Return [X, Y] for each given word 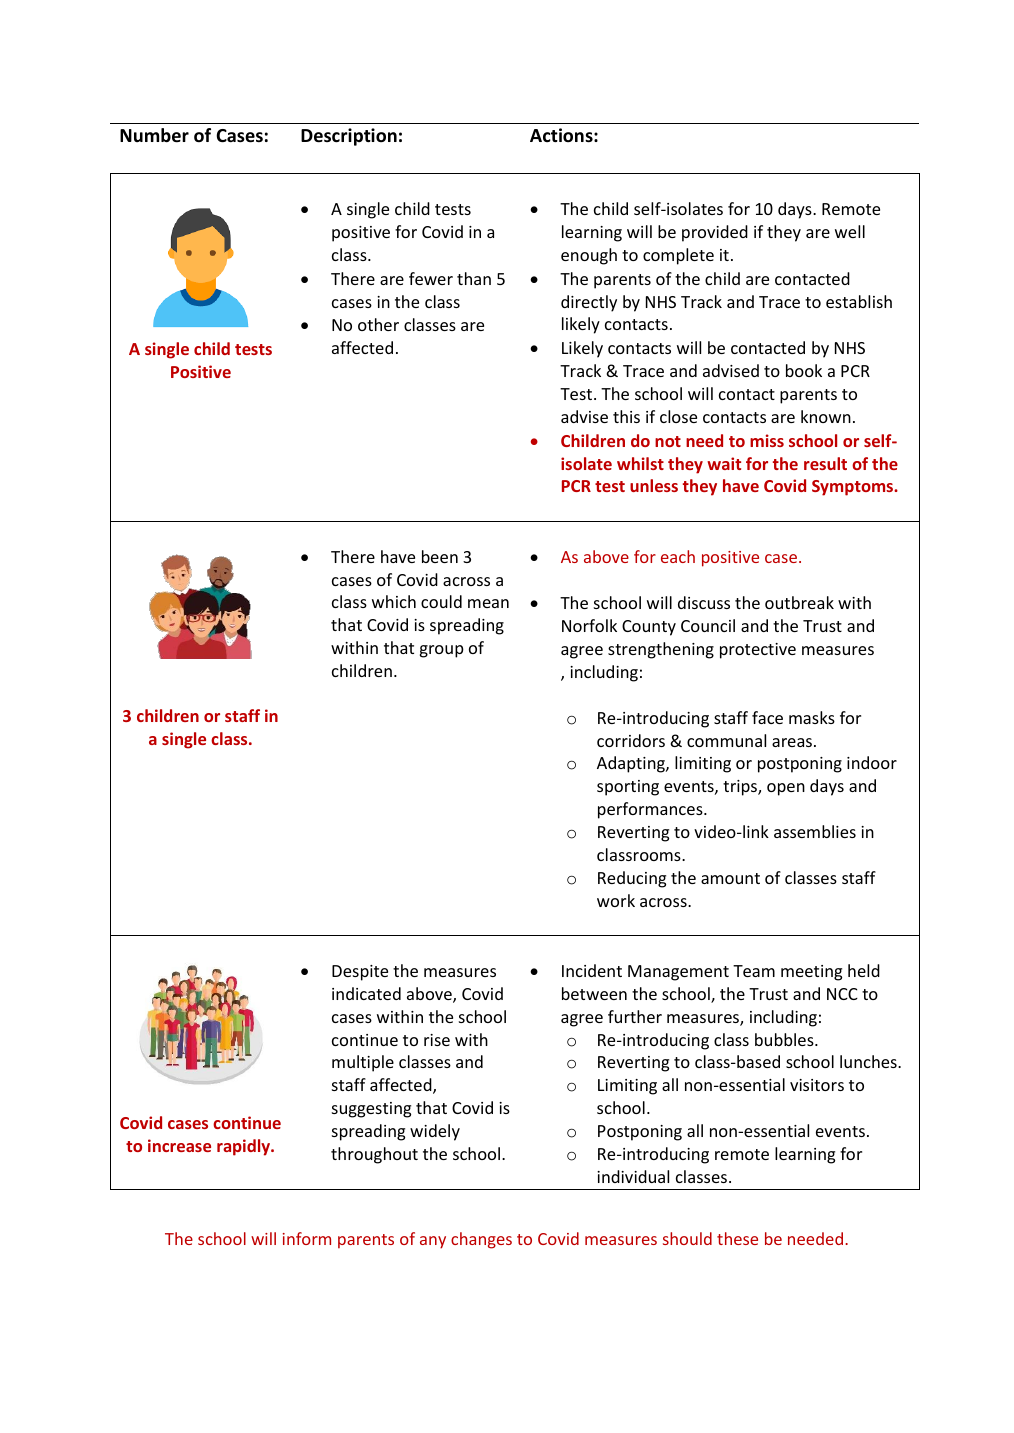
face [767, 717]
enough [589, 256]
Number [154, 135]
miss [767, 440]
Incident [592, 970]
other [378, 324]
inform [307, 1238]
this [626, 416]
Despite [360, 973]
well [850, 231]
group [442, 651]
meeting [811, 973]
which [394, 601]
